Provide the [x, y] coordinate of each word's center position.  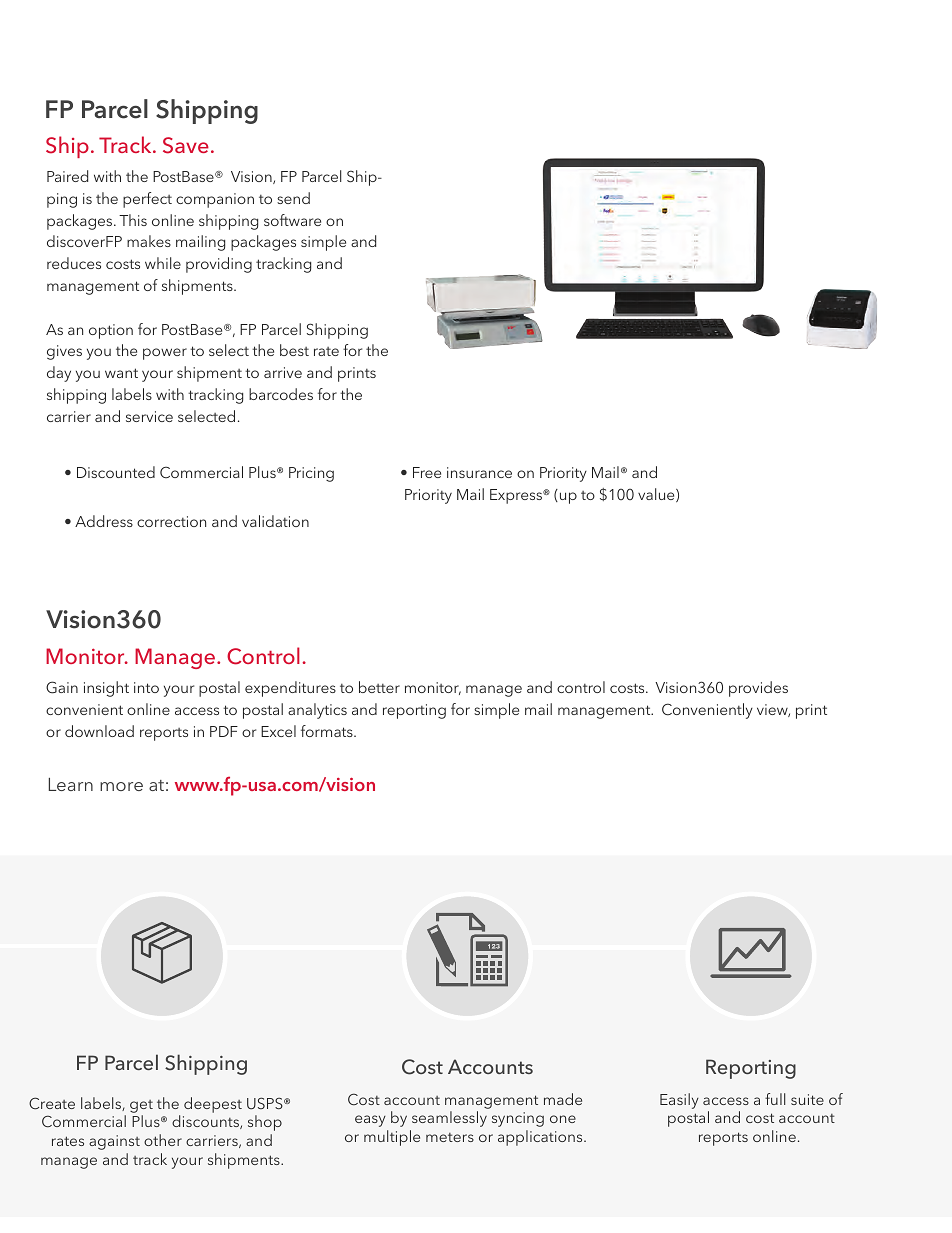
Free [427, 472]
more [121, 786]
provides [758, 689]
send [293, 198]
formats [328, 731]
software [292, 220]
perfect [147, 200]
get [141, 1106]
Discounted [116, 472]
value [657, 495]
